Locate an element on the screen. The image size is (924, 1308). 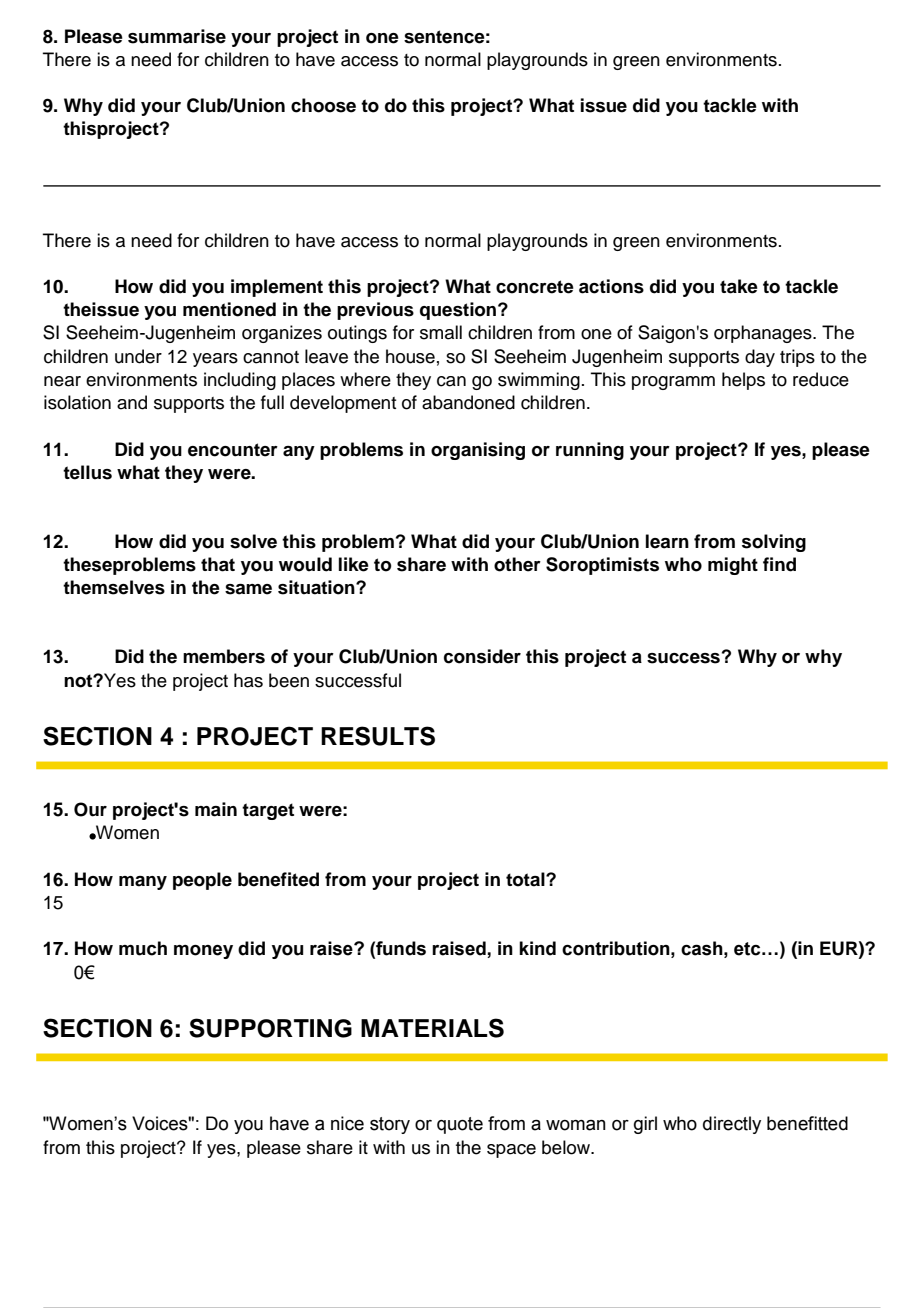
abandoned is located at coordinates (468, 402).
